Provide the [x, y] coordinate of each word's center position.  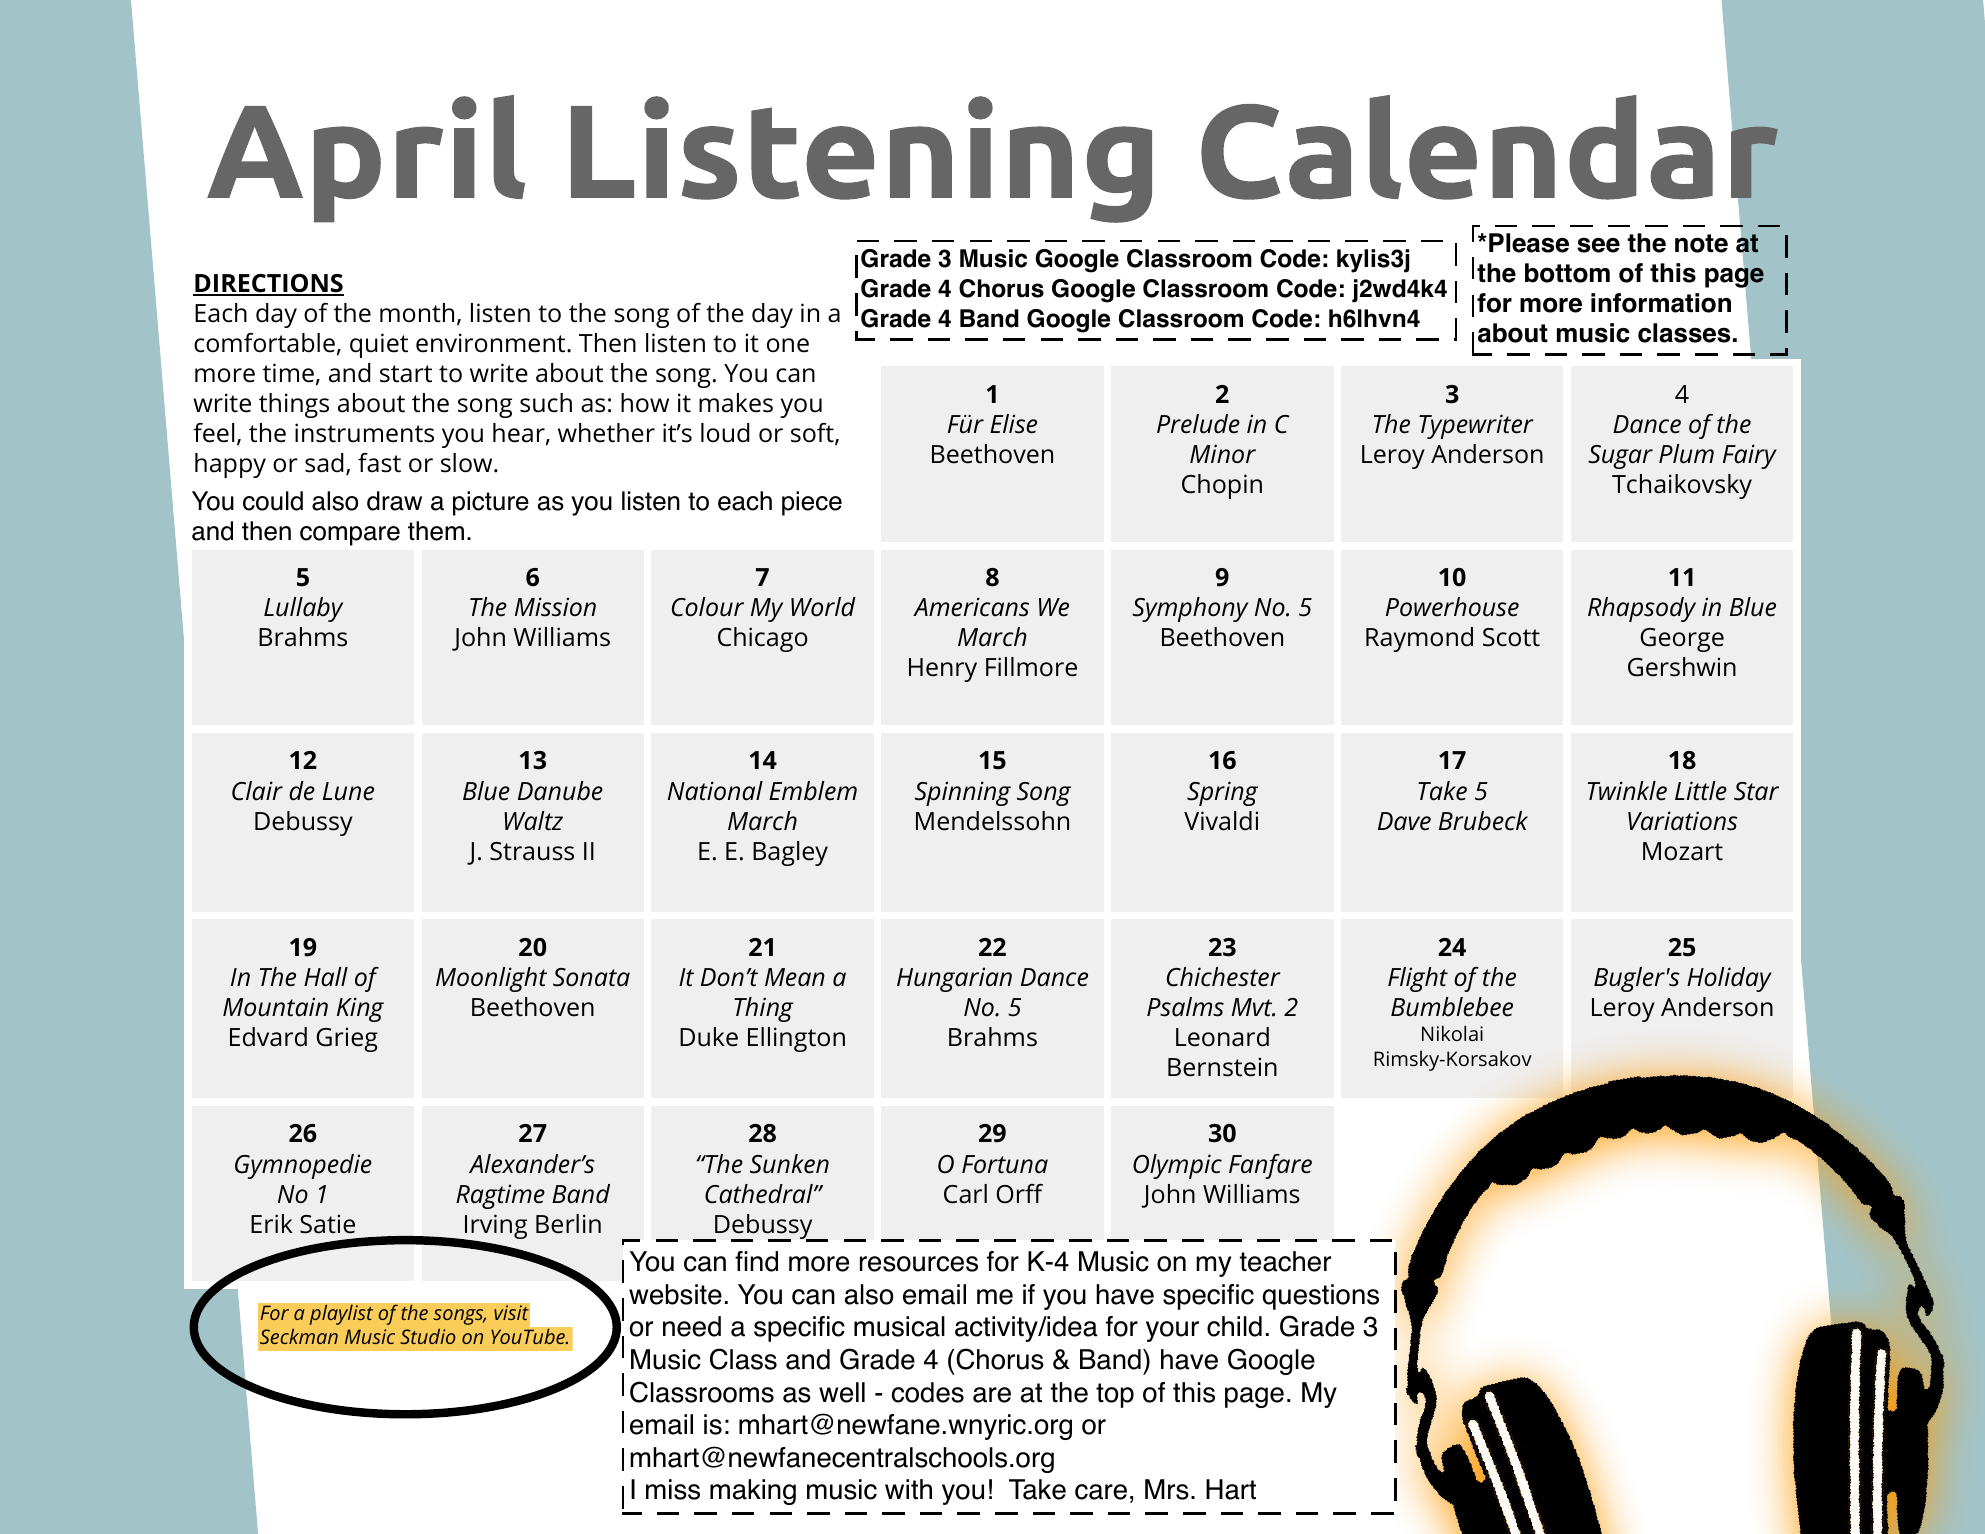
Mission [555, 607]
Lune [348, 791]
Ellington [796, 1039]
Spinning [963, 793]
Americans [971, 607]
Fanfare [1270, 1166]
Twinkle [1627, 791]
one [788, 345]
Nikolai [1452, 1033]
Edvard [268, 1037]
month [417, 313]
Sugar [1620, 457]
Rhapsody [1642, 609]
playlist [341, 1314]
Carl [965, 1194]
